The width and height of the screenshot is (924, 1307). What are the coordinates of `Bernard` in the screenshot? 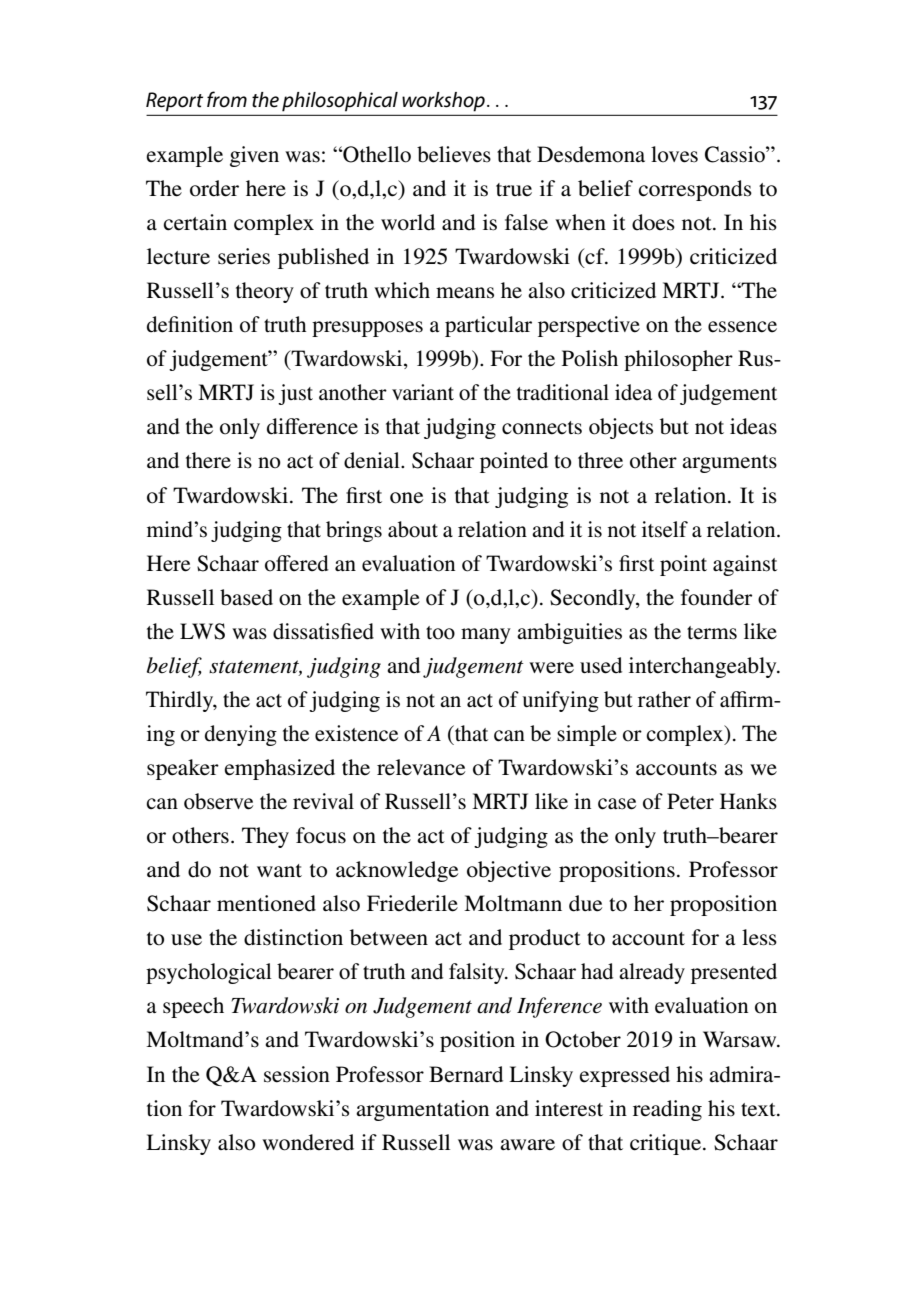 It's located at (466, 1074).
